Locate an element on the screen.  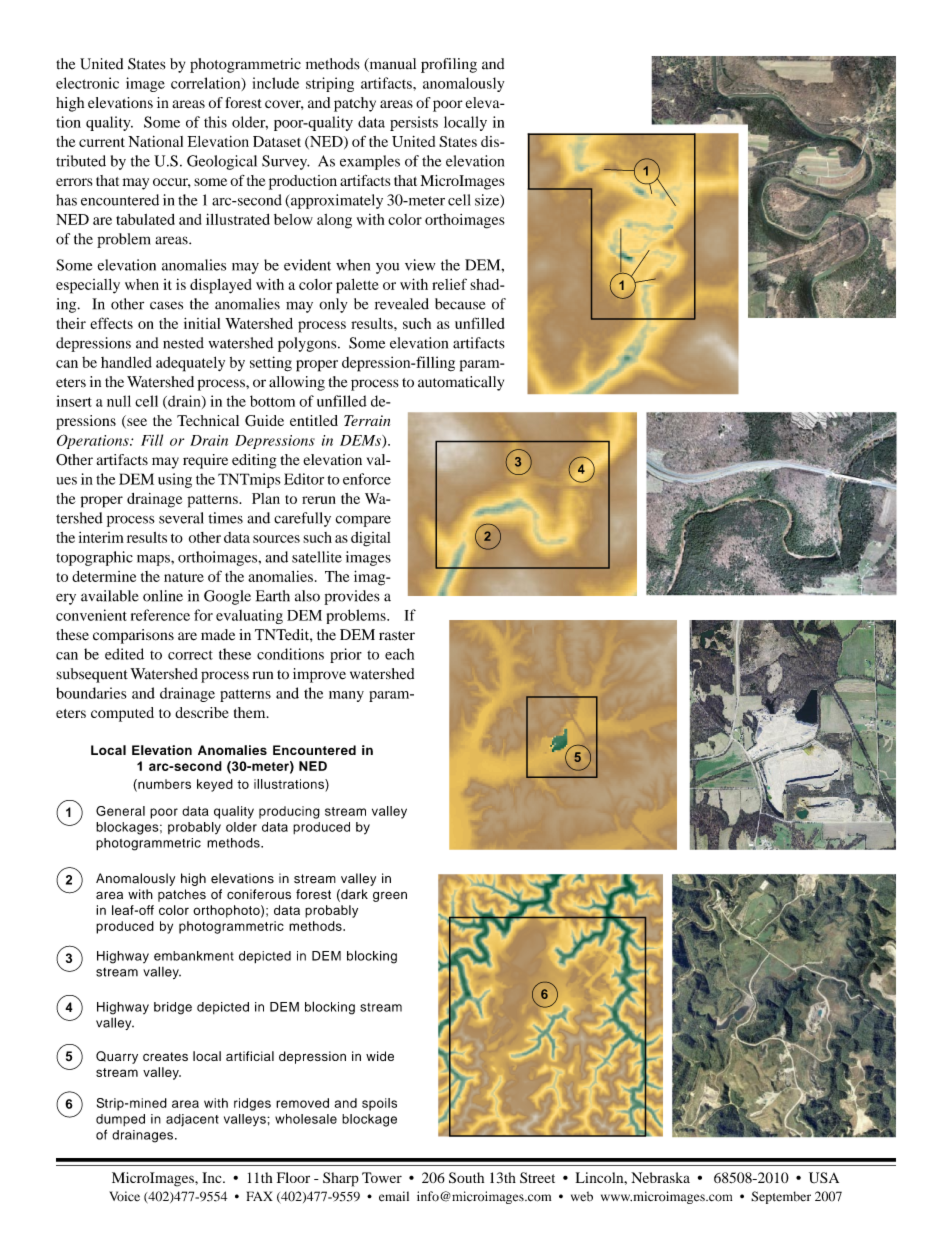
green is located at coordinates (390, 896).
